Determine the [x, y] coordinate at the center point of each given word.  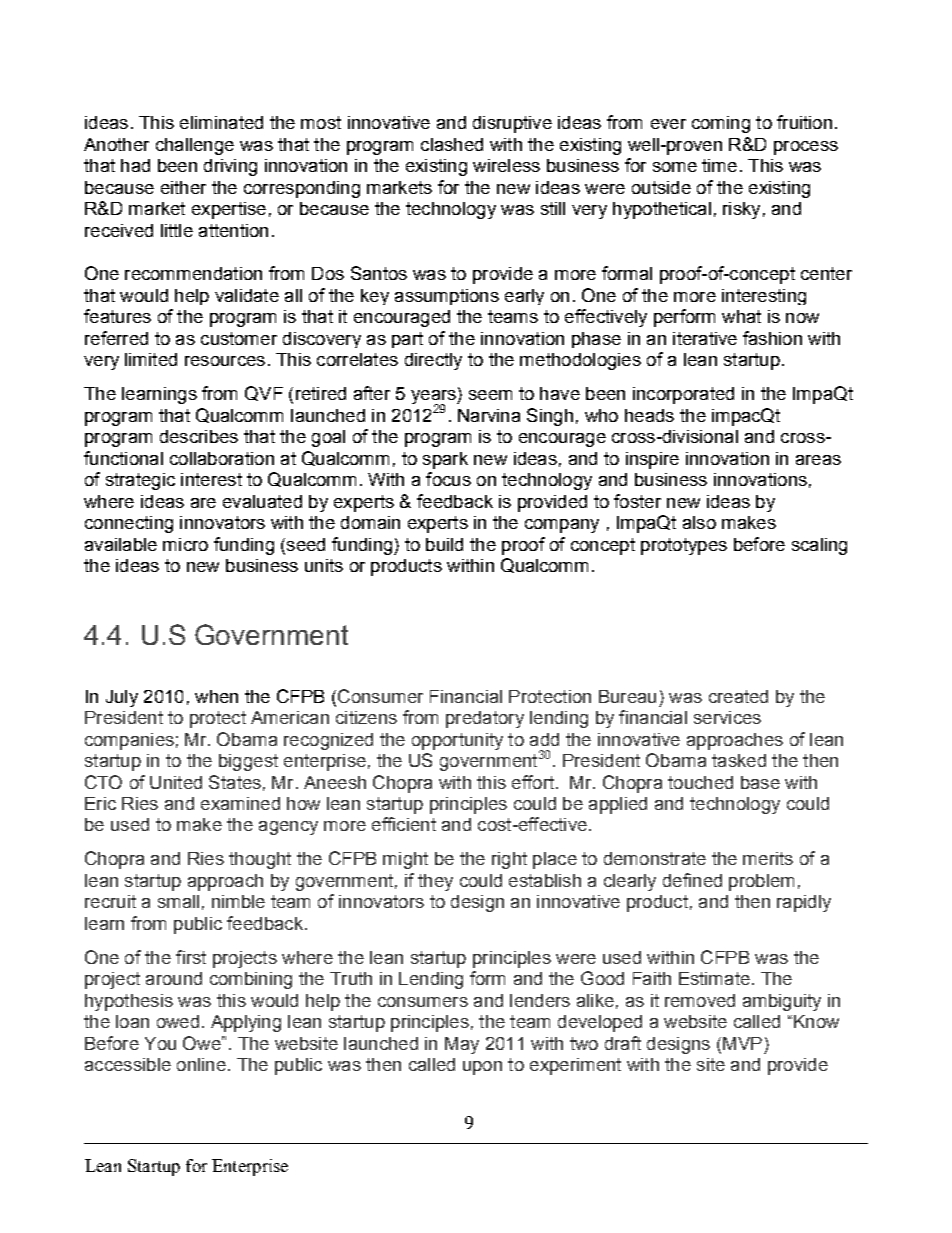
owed [178, 1021]
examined [240, 803]
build [444, 544]
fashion [772, 338]
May [462, 1045]
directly [433, 361]
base [760, 782]
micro [185, 544]
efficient [404, 824]
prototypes [684, 546]
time [719, 165]
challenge [195, 146]
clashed [452, 144]
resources [225, 361]
